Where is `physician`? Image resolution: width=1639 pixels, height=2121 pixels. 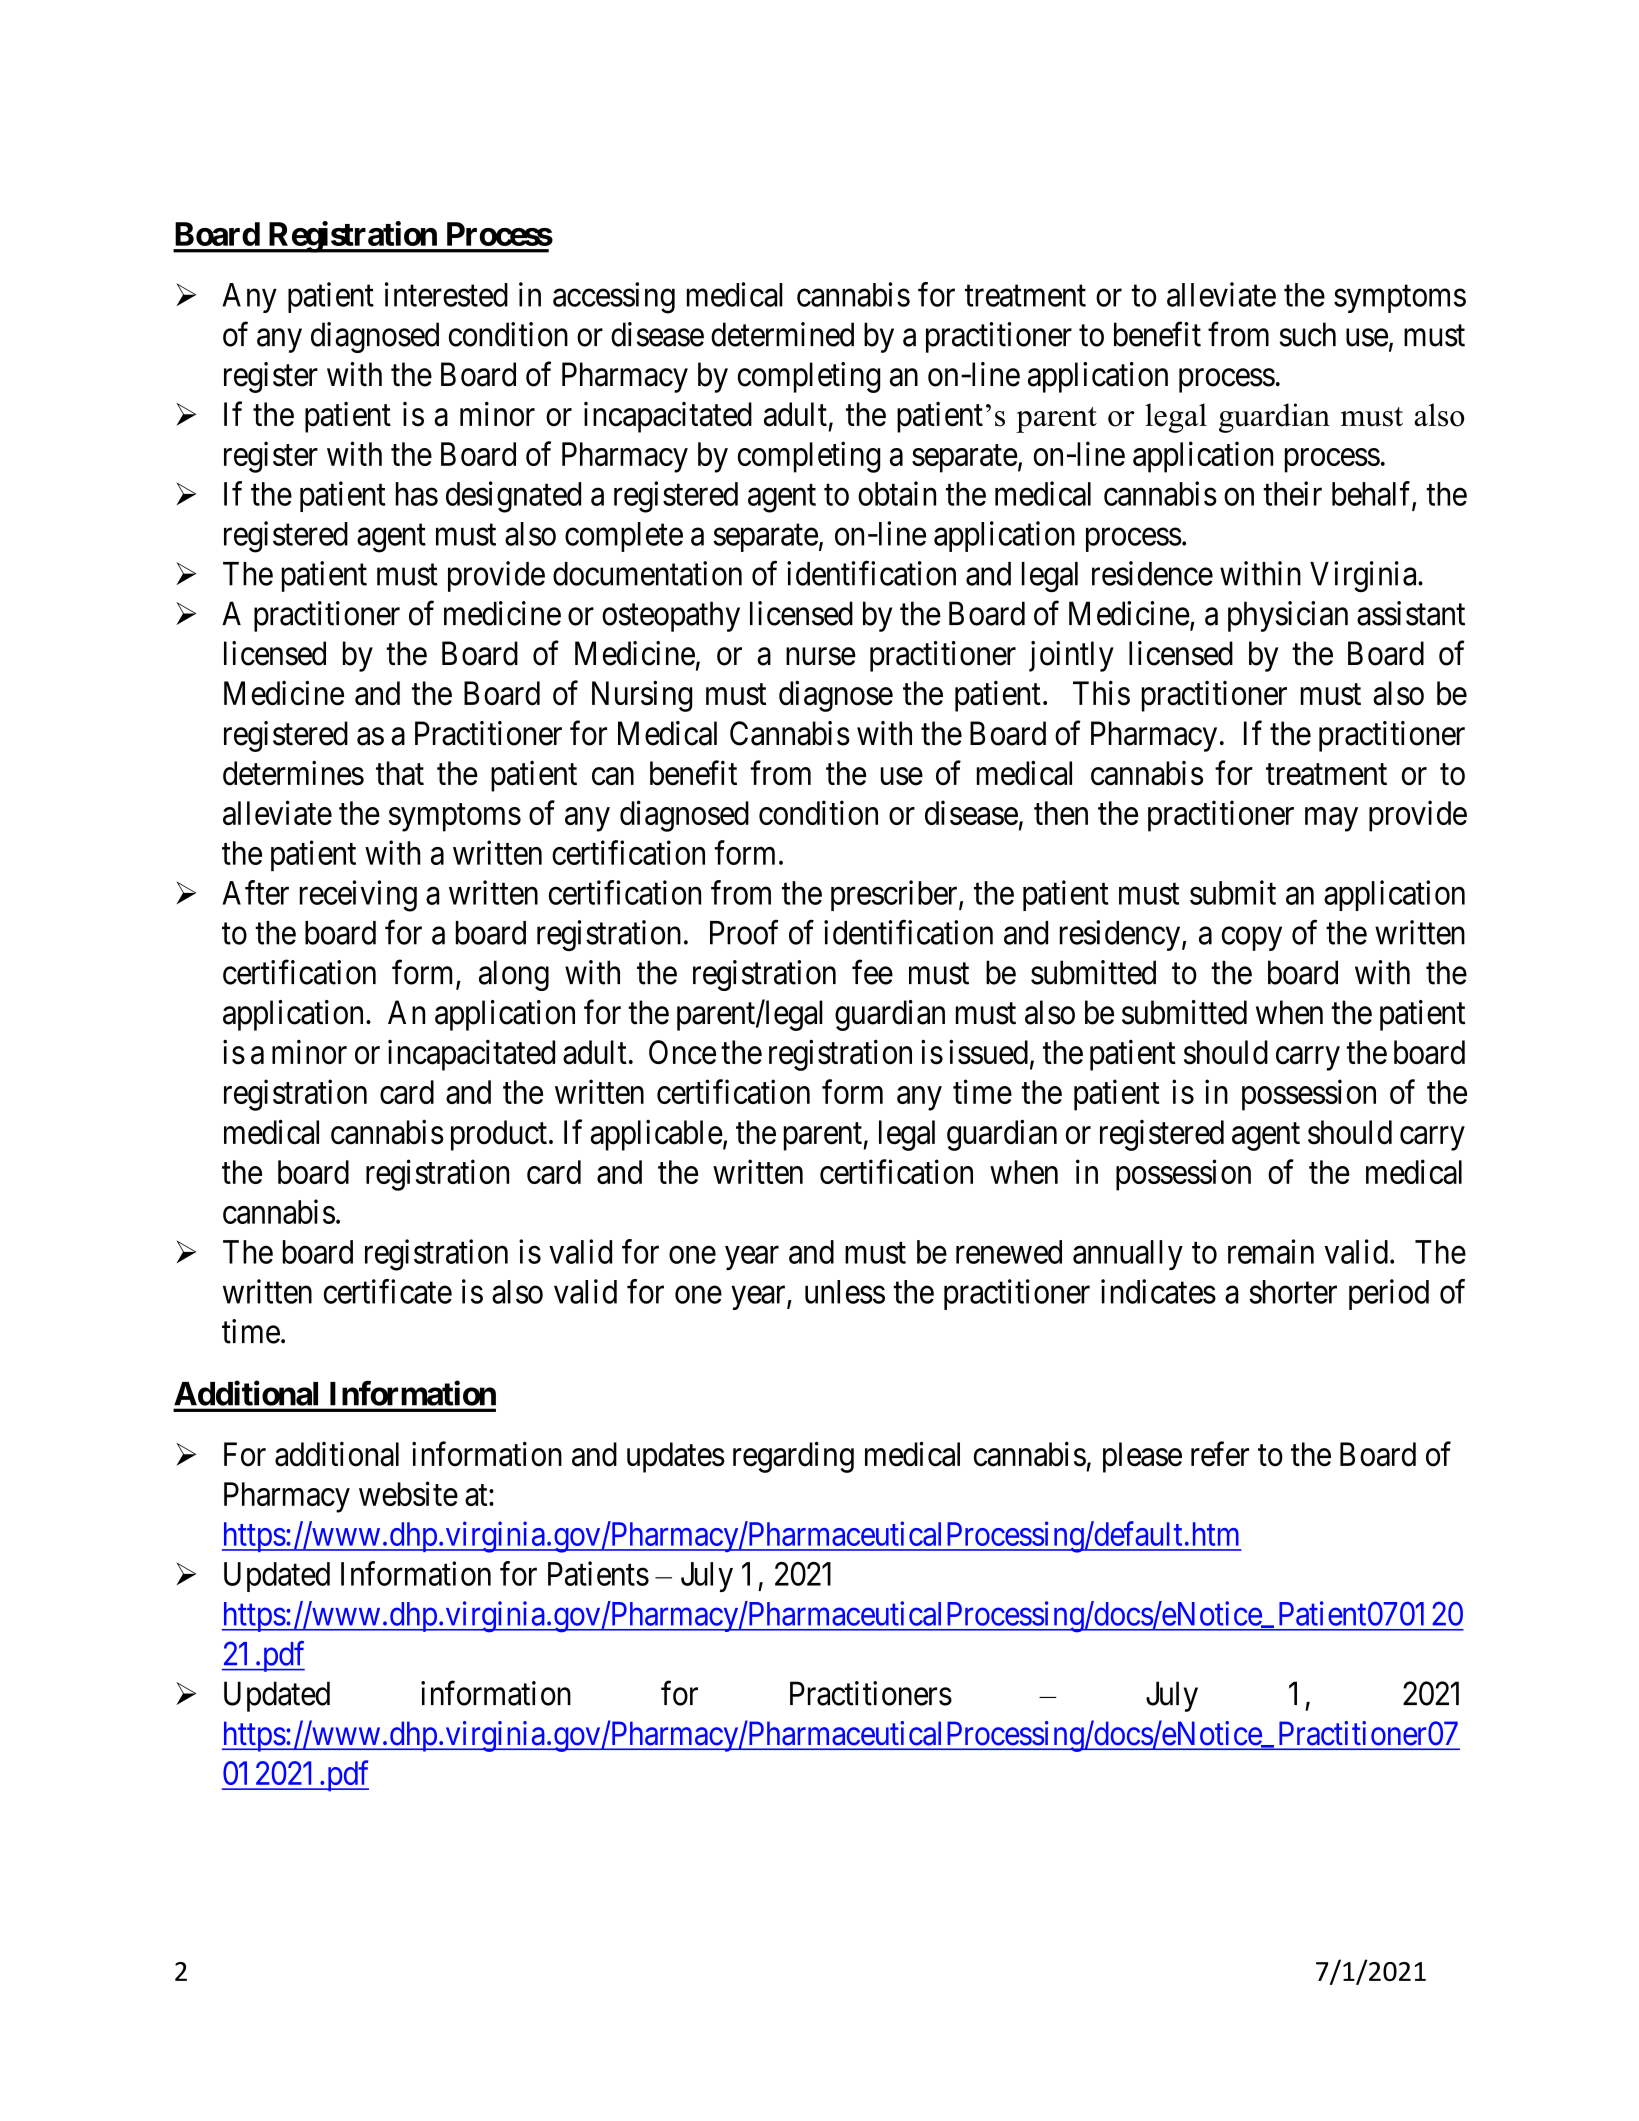 physician is located at coordinates (1288, 616).
